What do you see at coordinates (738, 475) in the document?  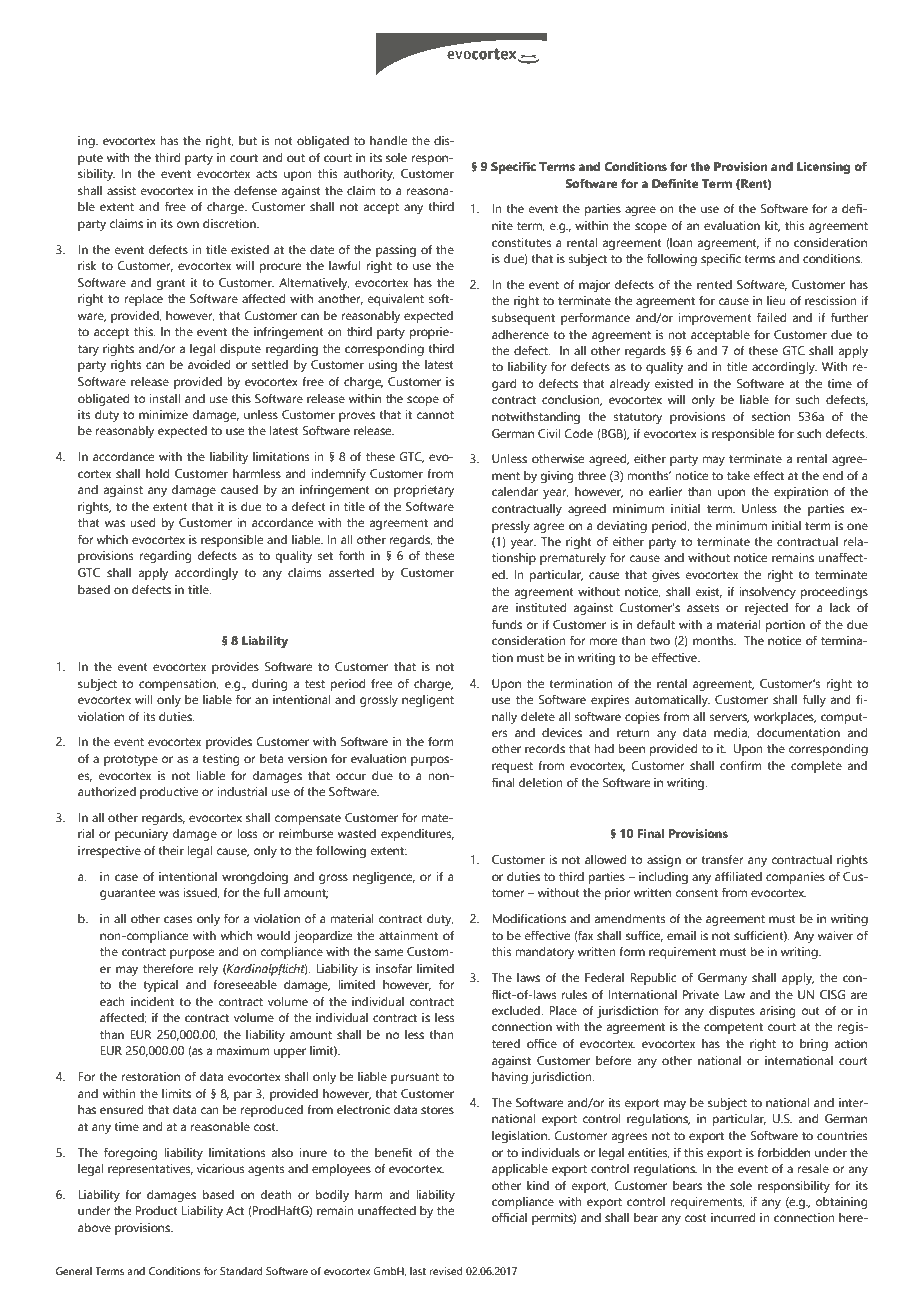 I see `take` at bounding box center [738, 475].
